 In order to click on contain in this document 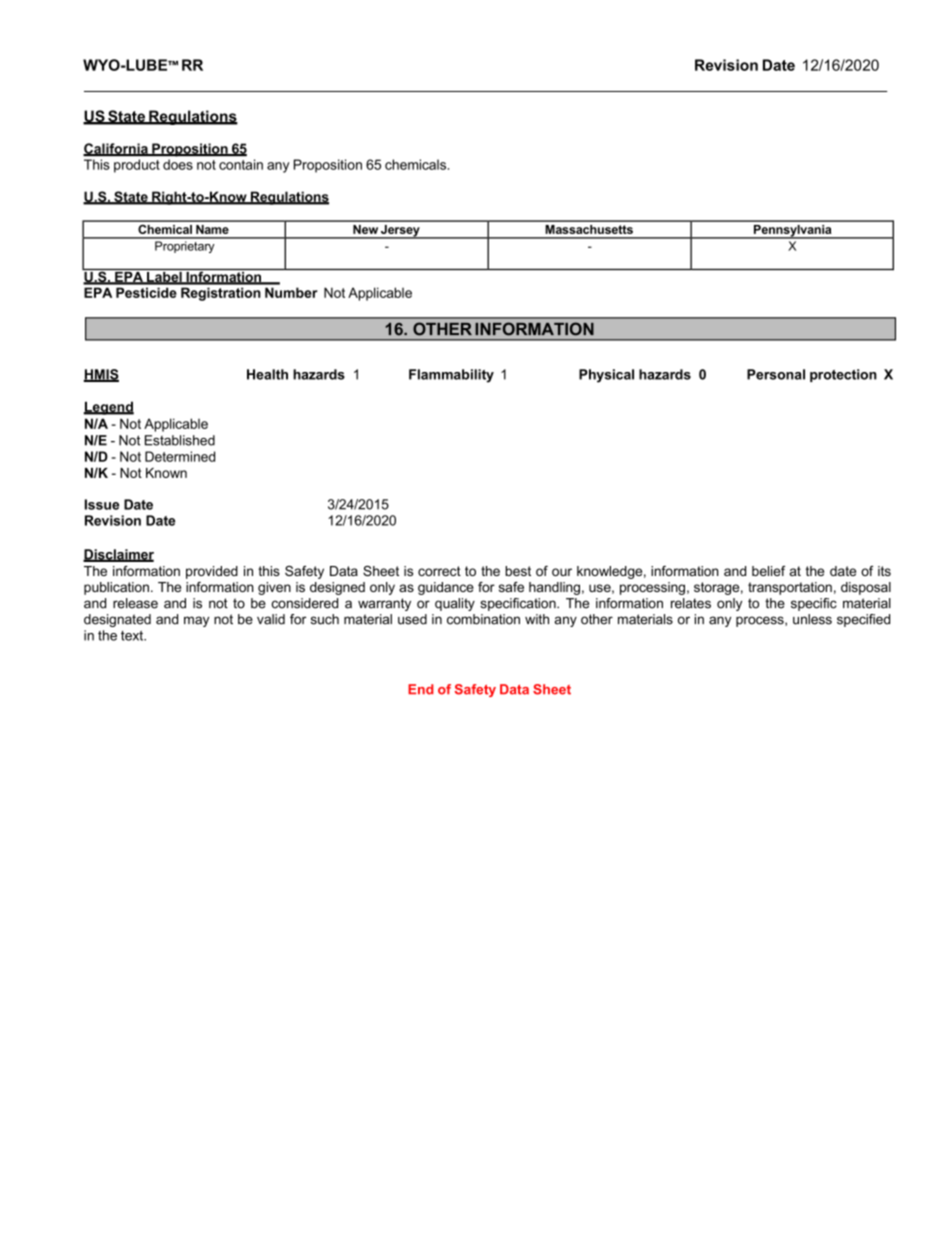, I will do `click(241, 164)`.
